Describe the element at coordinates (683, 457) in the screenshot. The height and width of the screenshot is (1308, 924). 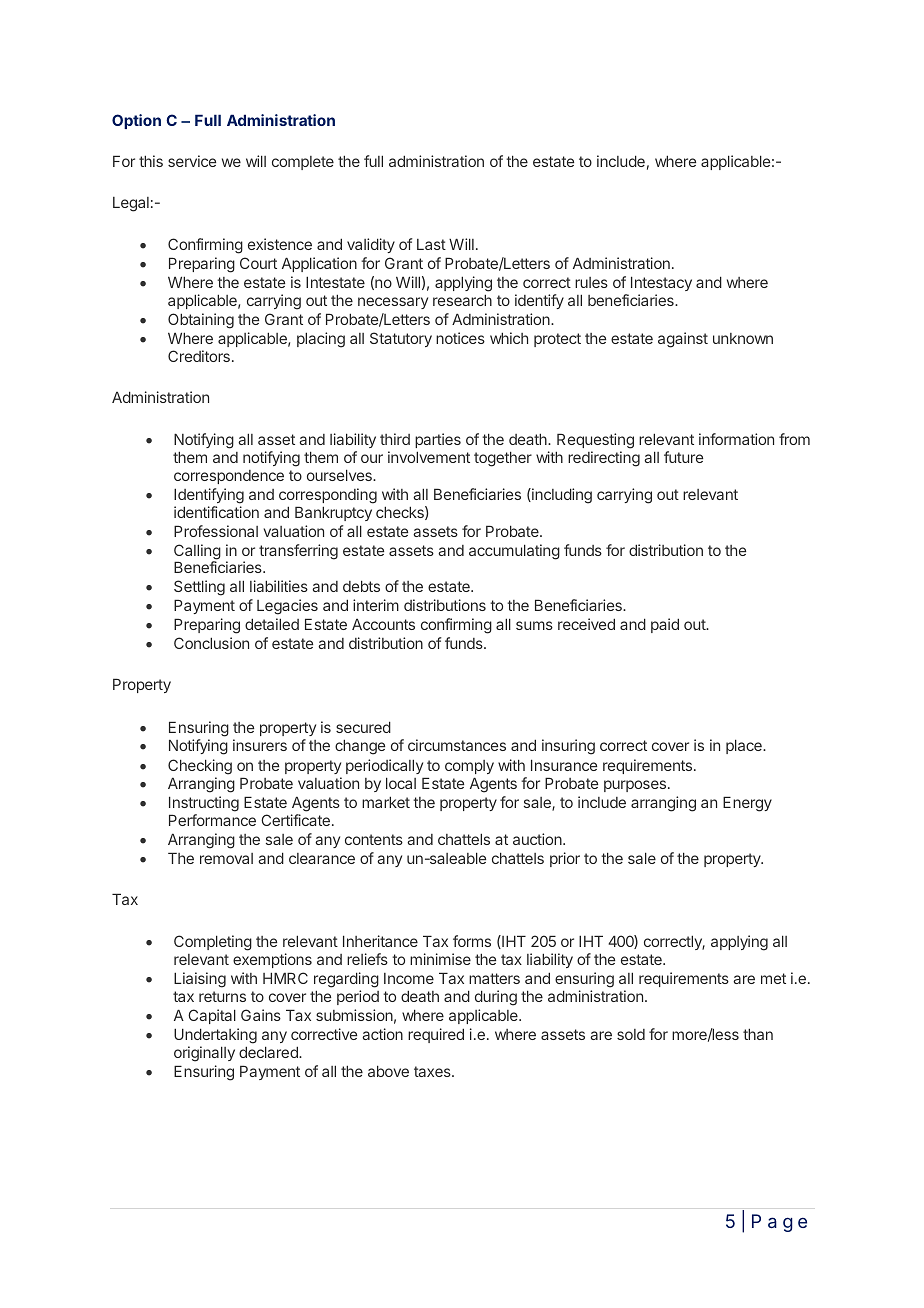
I see `future` at that location.
